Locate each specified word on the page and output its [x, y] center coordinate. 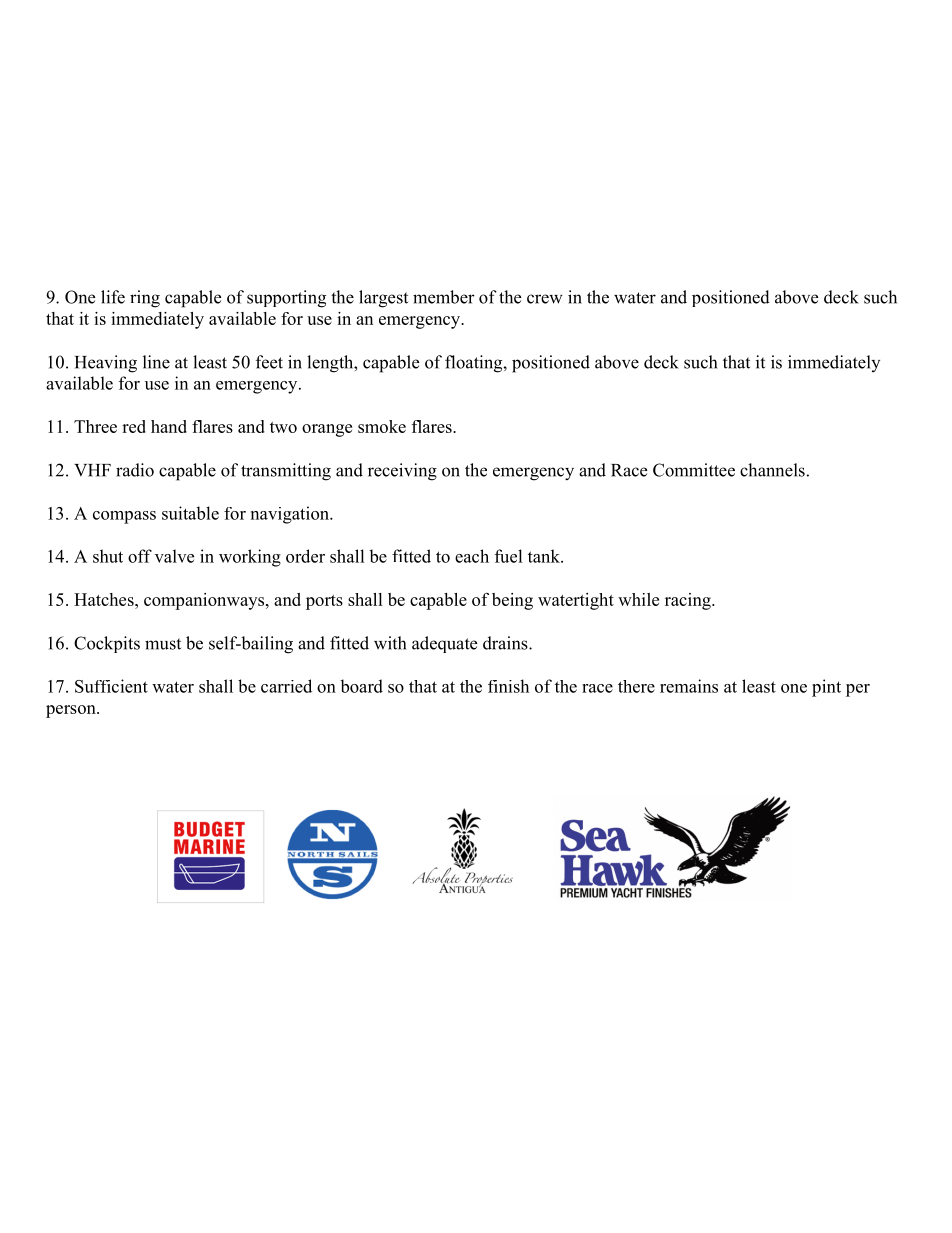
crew [545, 299]
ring [145, 299]
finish [508, 686]
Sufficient [111, 686]
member [444, 297]
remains [689, 686]
